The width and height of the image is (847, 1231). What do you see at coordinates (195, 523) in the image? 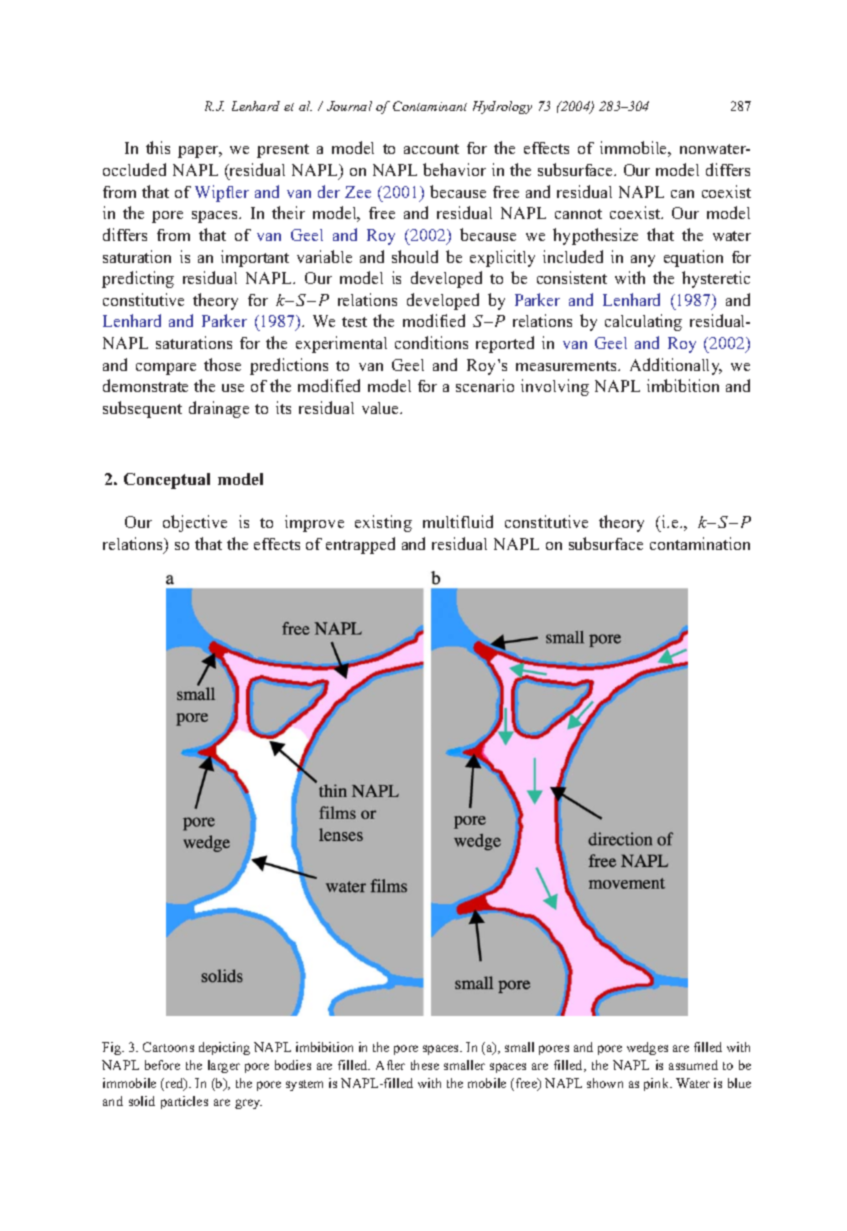
I see `objective` at bounding box center [195, 523].
